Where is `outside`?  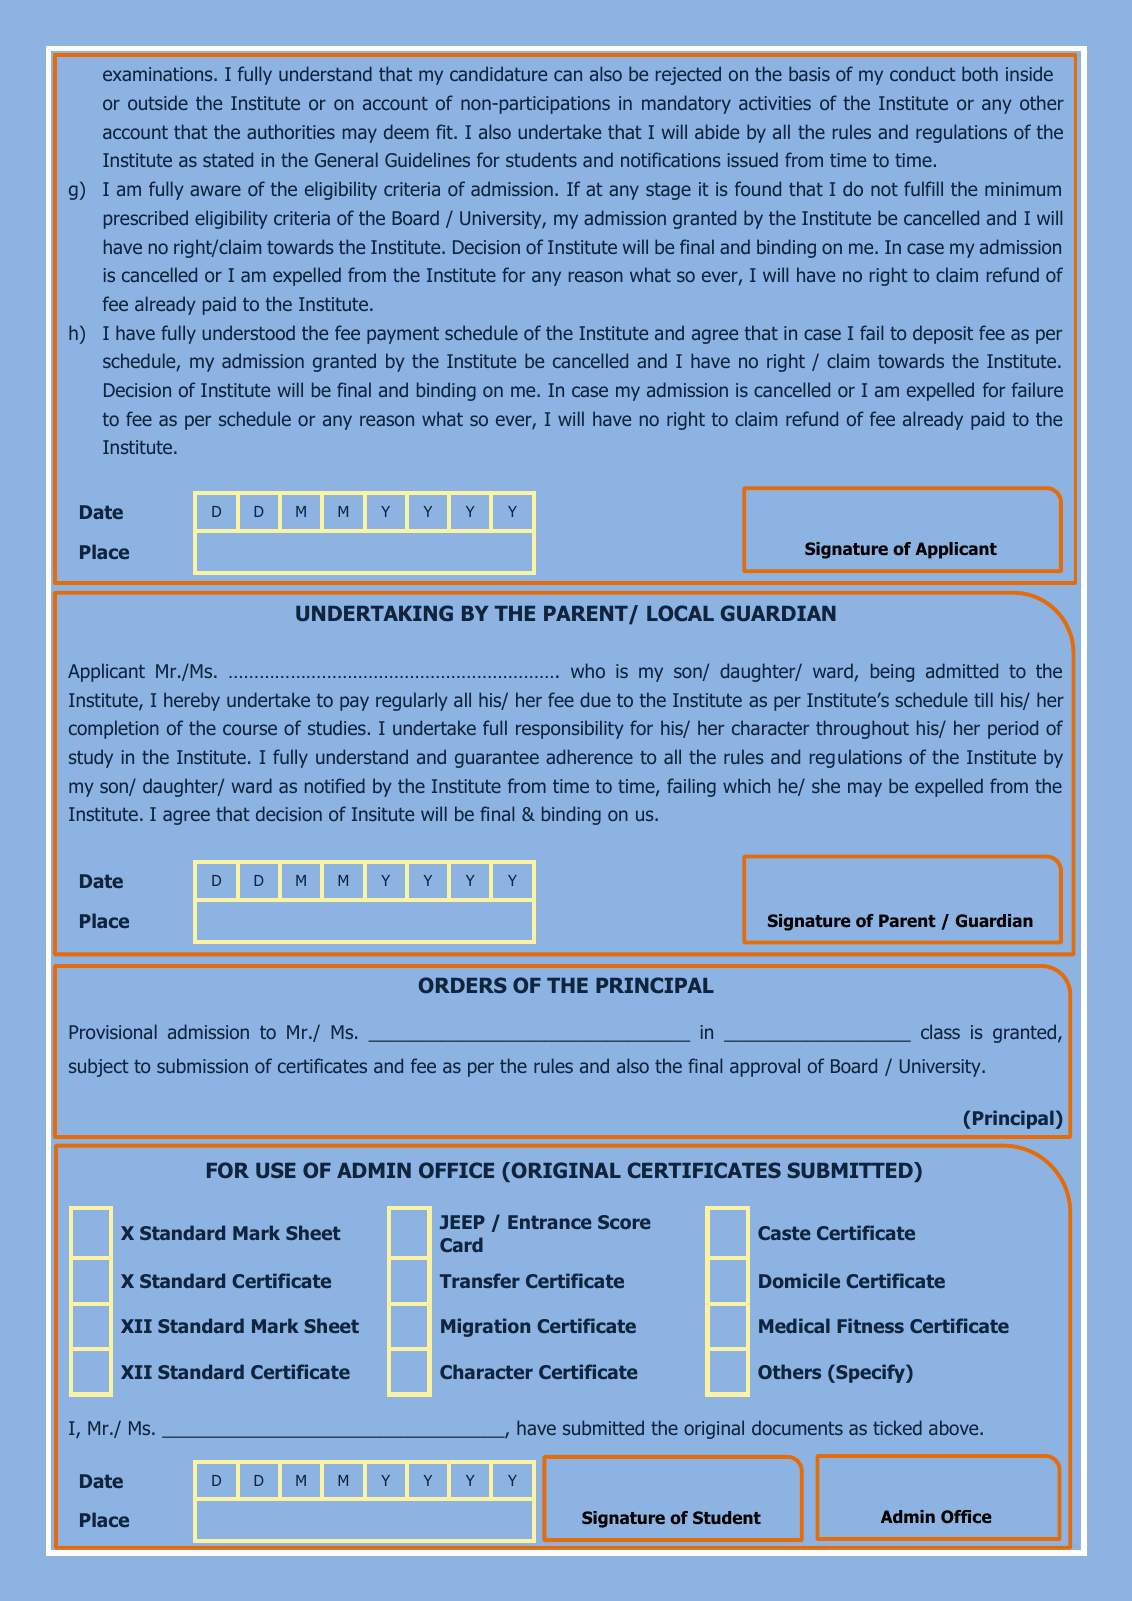 outside is located at coordinates (158, 102).
